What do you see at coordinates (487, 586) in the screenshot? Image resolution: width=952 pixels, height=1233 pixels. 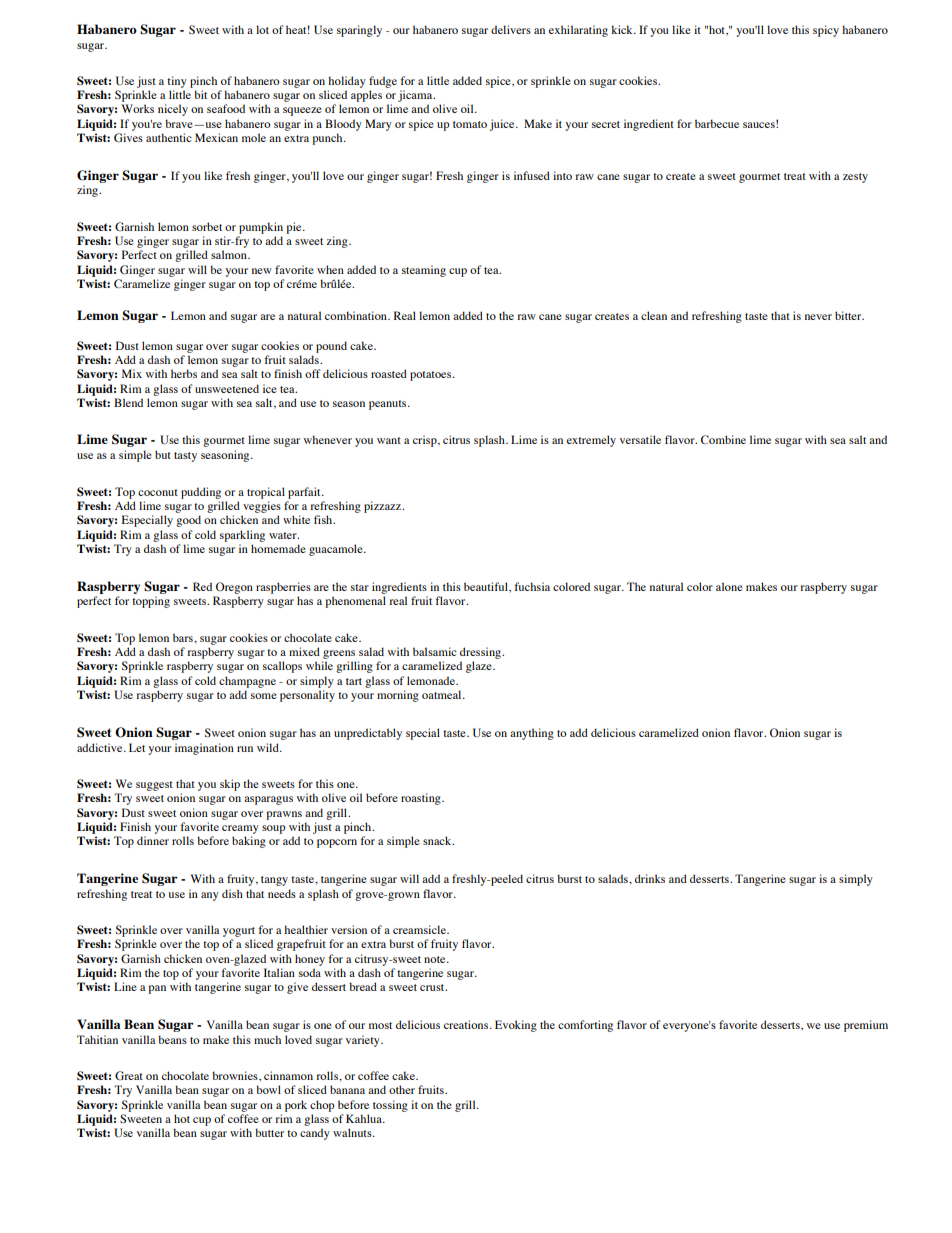 I see `beautiful` at bounding box center [487, 586].
